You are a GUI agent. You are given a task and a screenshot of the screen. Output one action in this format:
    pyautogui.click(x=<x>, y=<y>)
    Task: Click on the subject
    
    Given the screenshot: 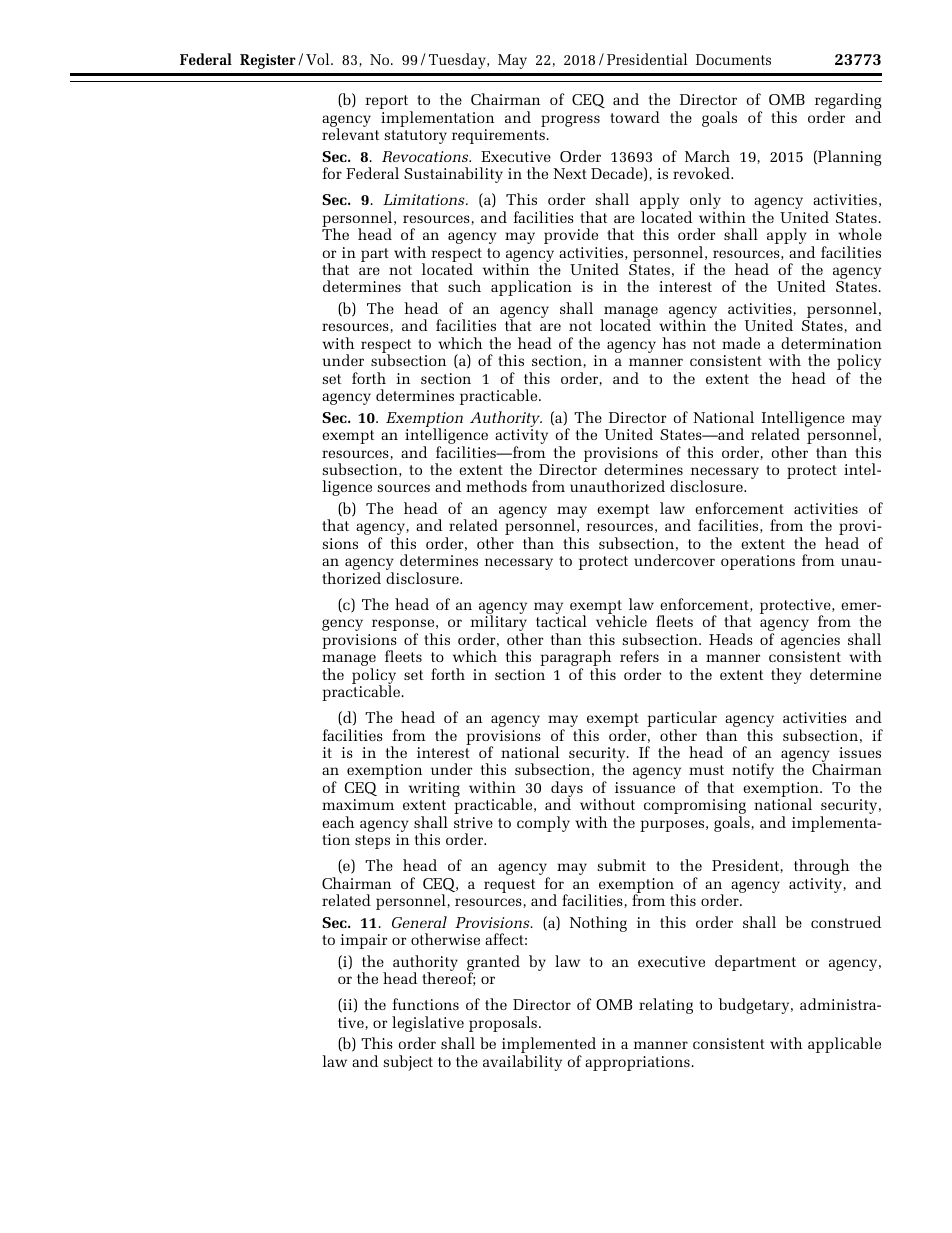 What is the action you would take?
    pyautogui.click(x=408, y=1063)
